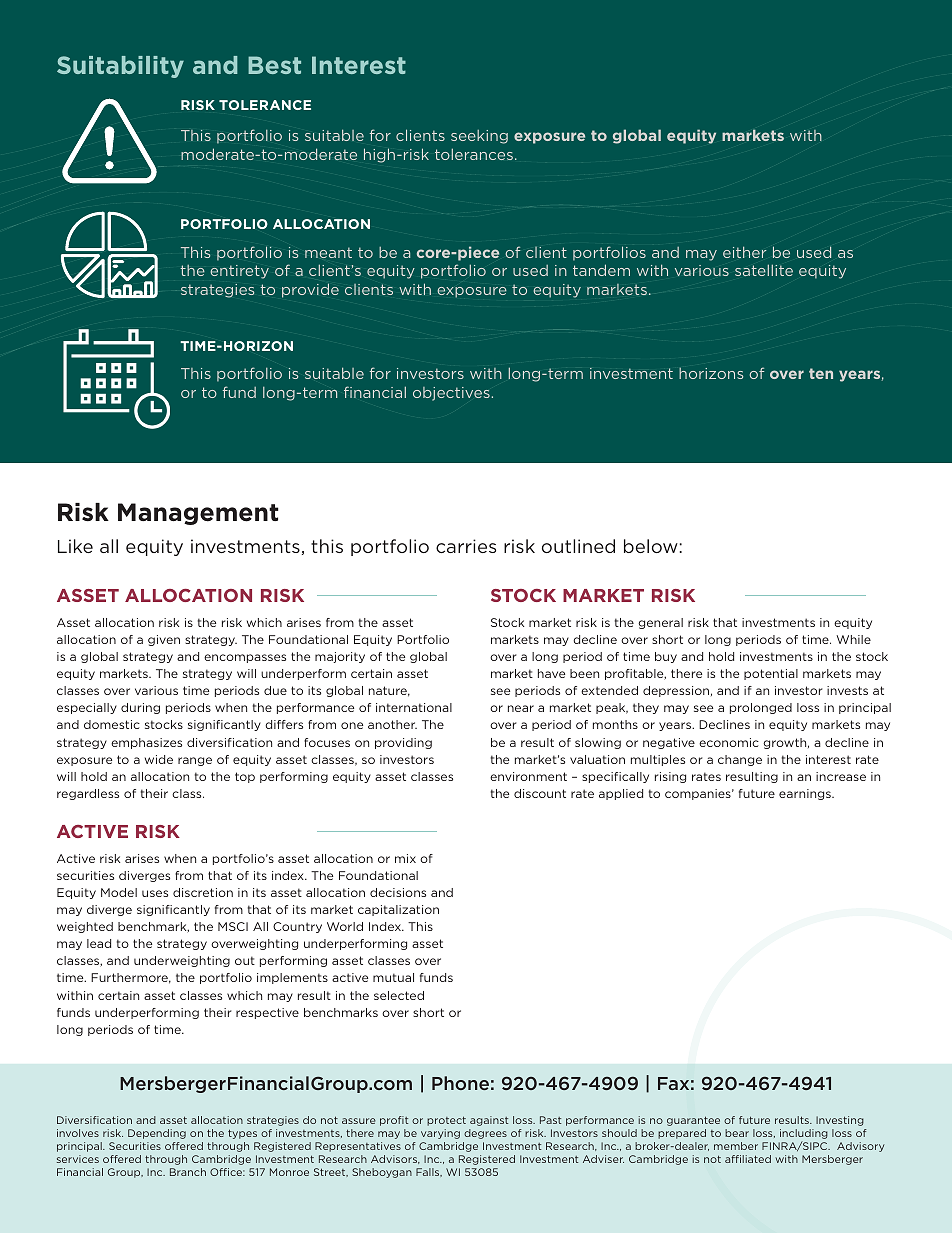  Describe the element at coordinates (806, 794) in the screenshot. I see `earnings` at that location.
